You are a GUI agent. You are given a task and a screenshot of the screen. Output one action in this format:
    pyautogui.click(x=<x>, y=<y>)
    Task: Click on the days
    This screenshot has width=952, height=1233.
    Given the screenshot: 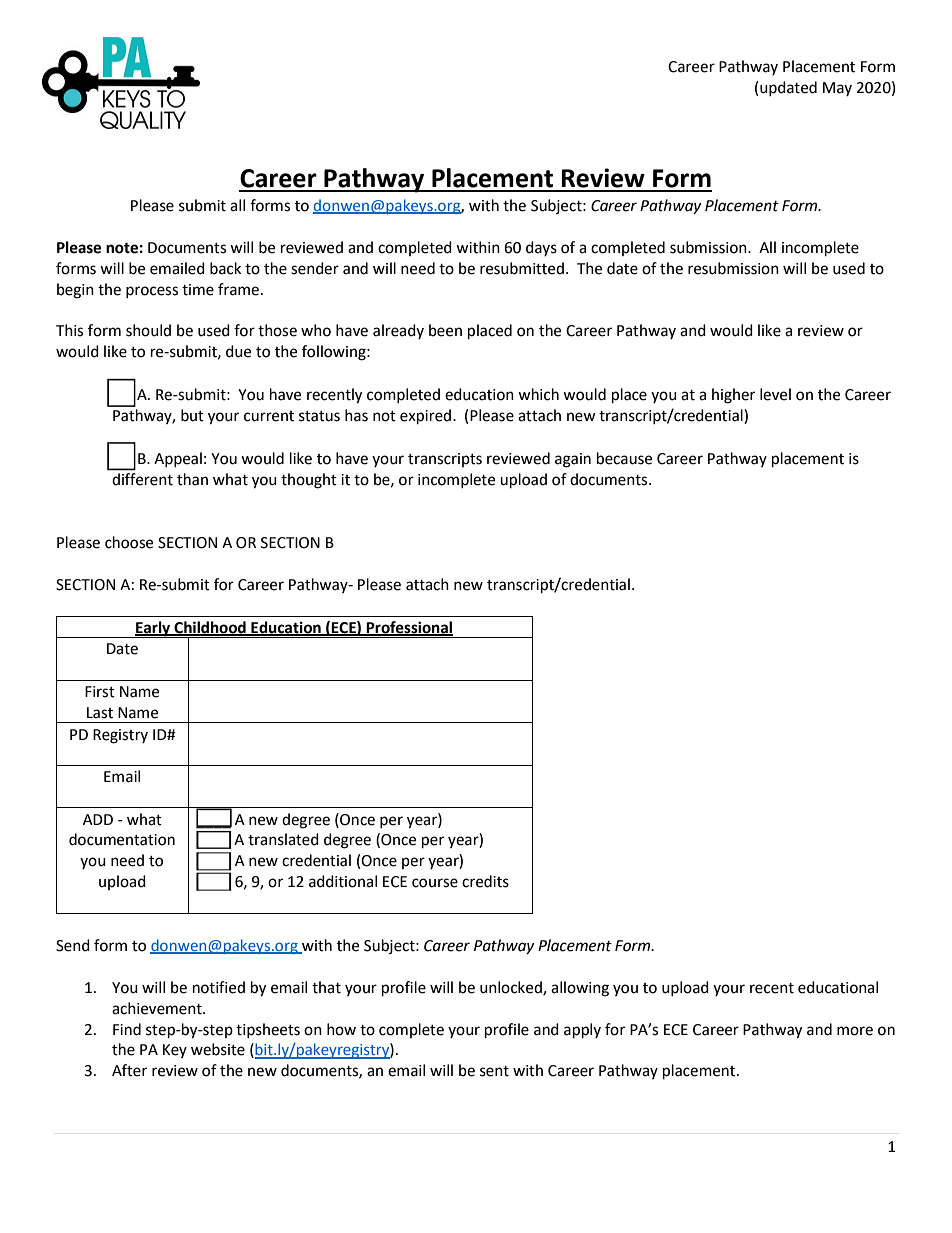 What is the action you would take?
    pyautogui.click(x=541, y=248)
